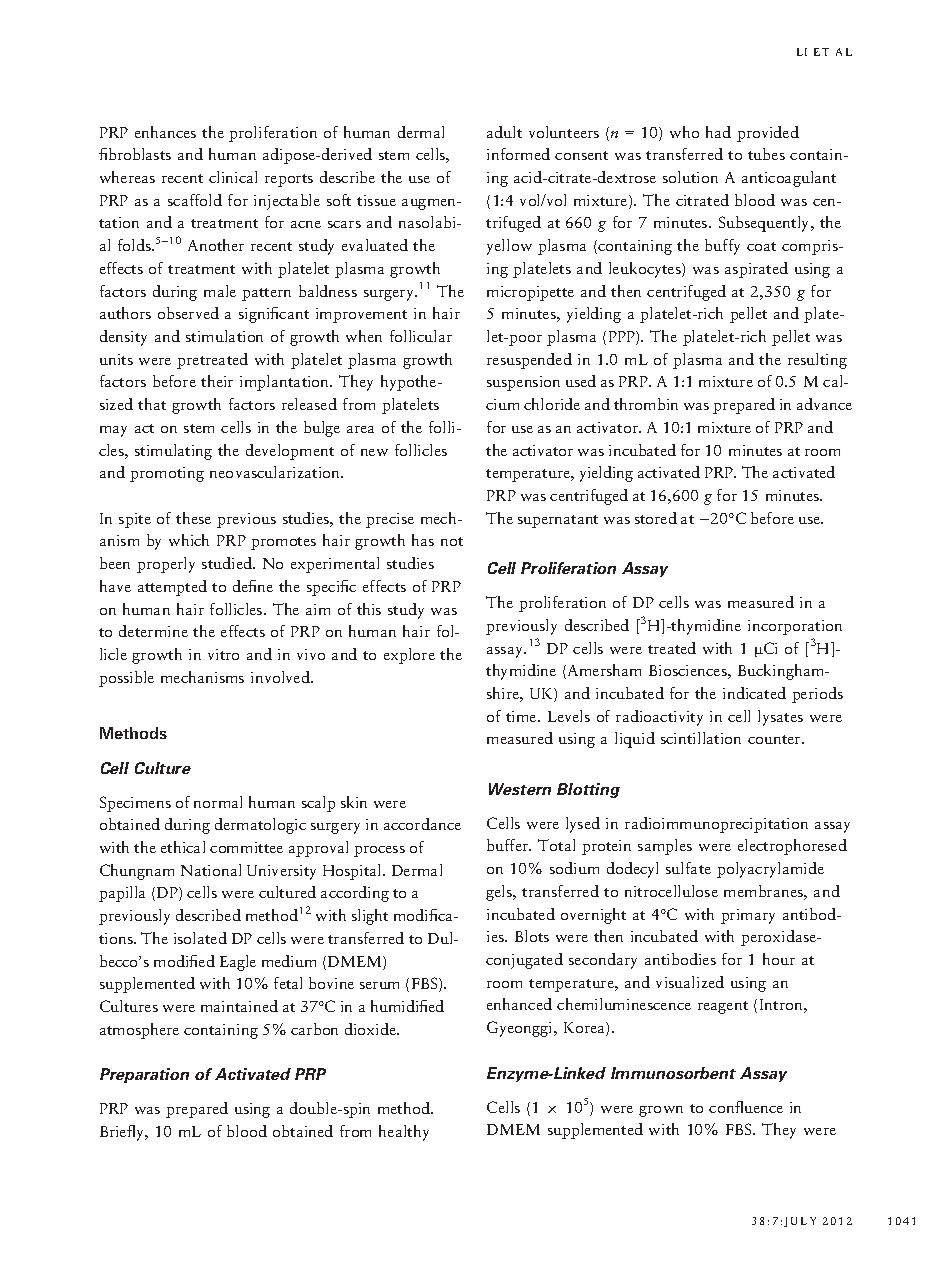 Image resolution: width=952 pixels, height=1275 pixels. What do you see at coordinates (500, 893) in the image?
I see `gels` at bounding box center [500, 893].
